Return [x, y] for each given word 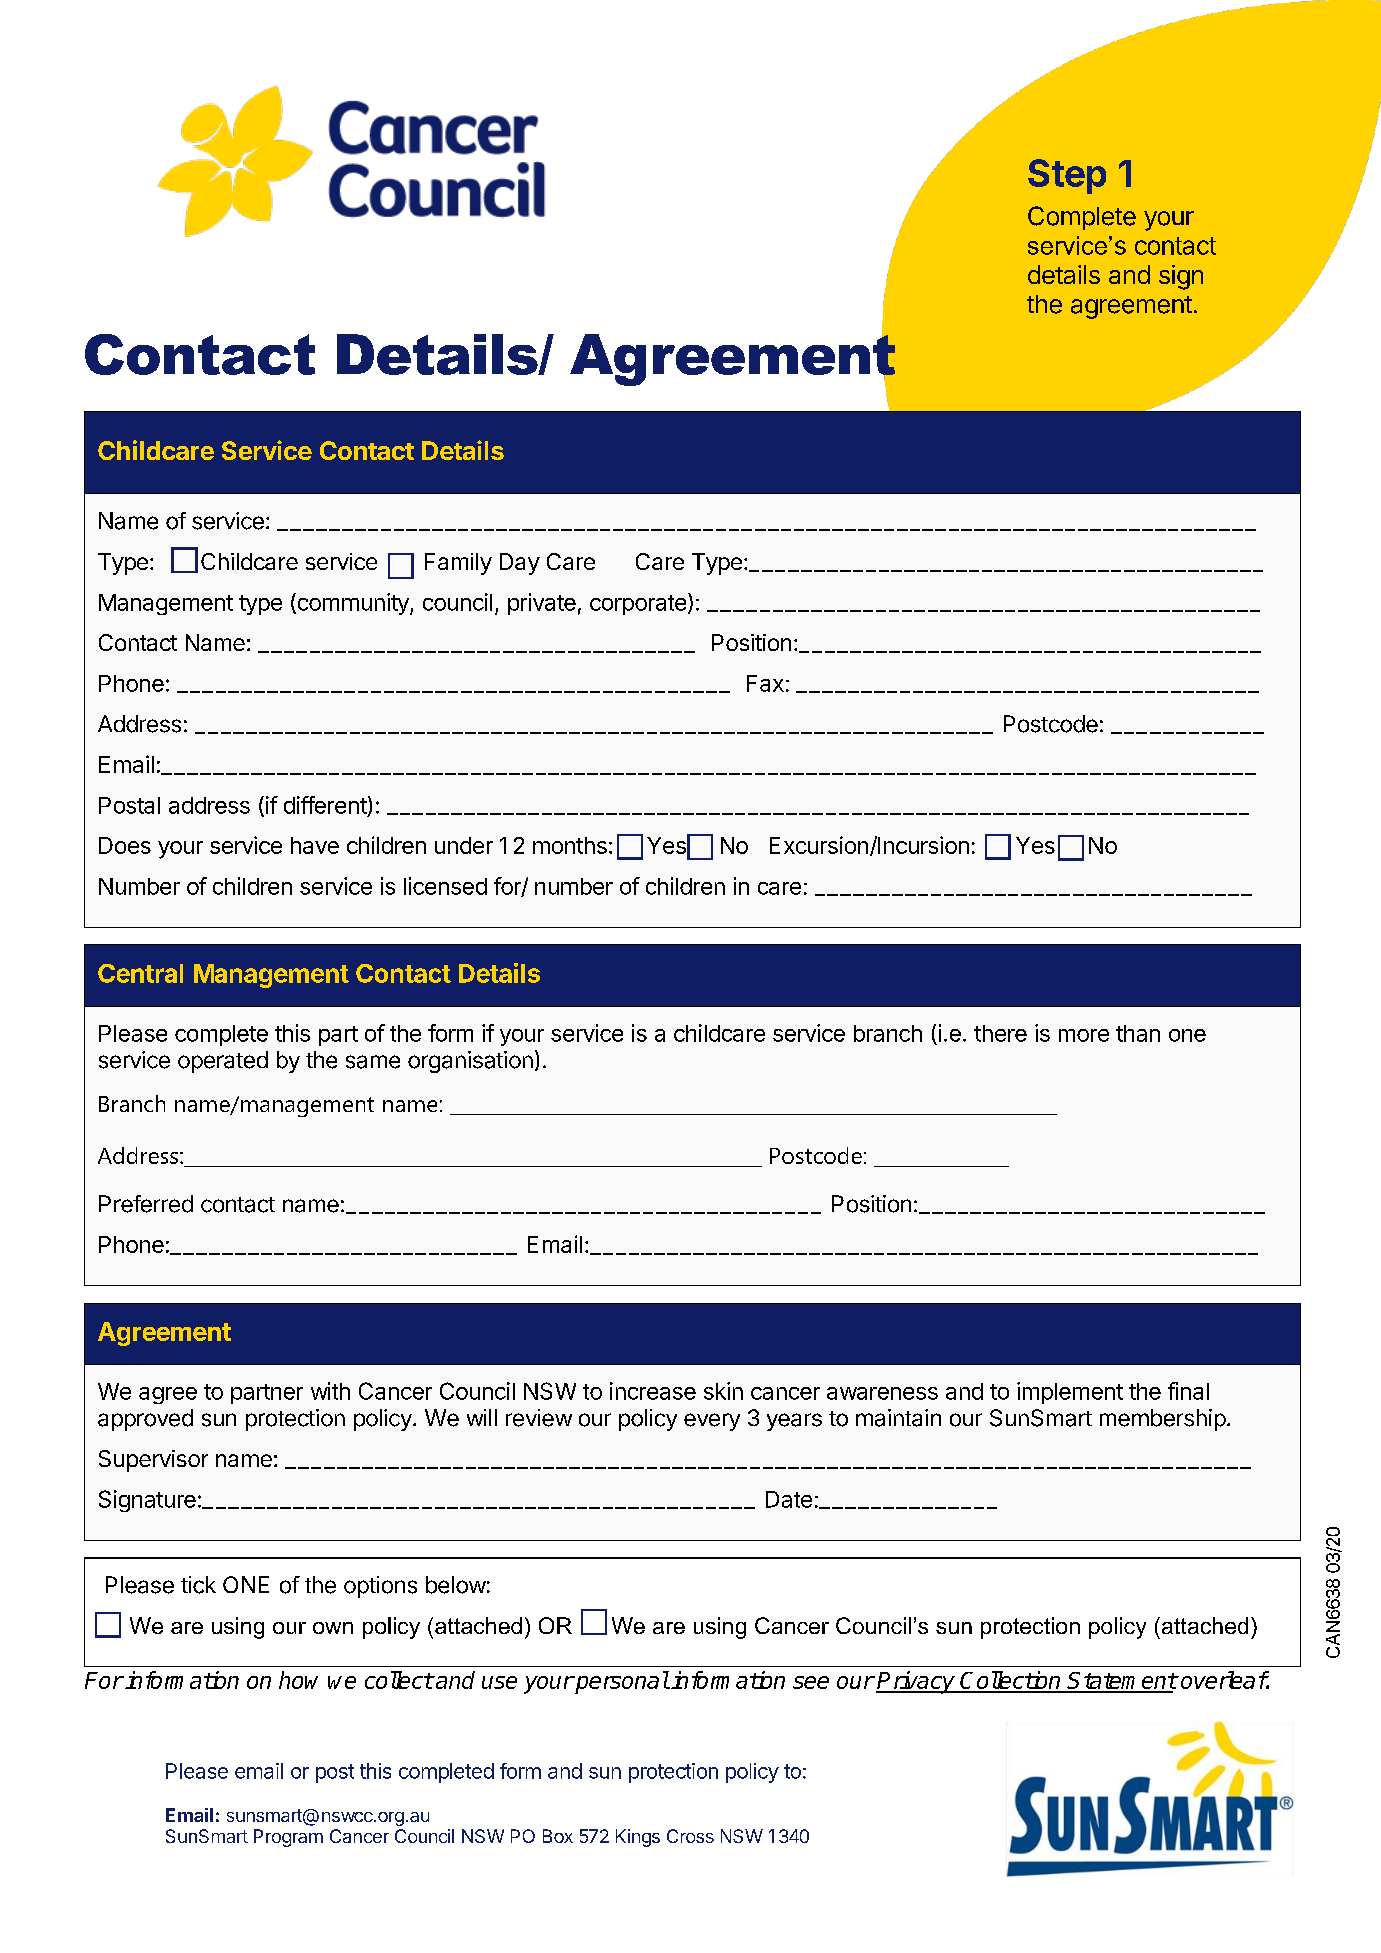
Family [458, 564]
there [1000, 1033]
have [315, 845]
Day [520, 564]
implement [1070, 1393]
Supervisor [153, 1461]
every [712, 1422]
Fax [765, 683]
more [1084, 1035]
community [353, 604]
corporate [638, 605]
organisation [470, 1062]
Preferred [146, 1204]
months [570, 845]
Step [1067, 176]
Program [288, 1838]
